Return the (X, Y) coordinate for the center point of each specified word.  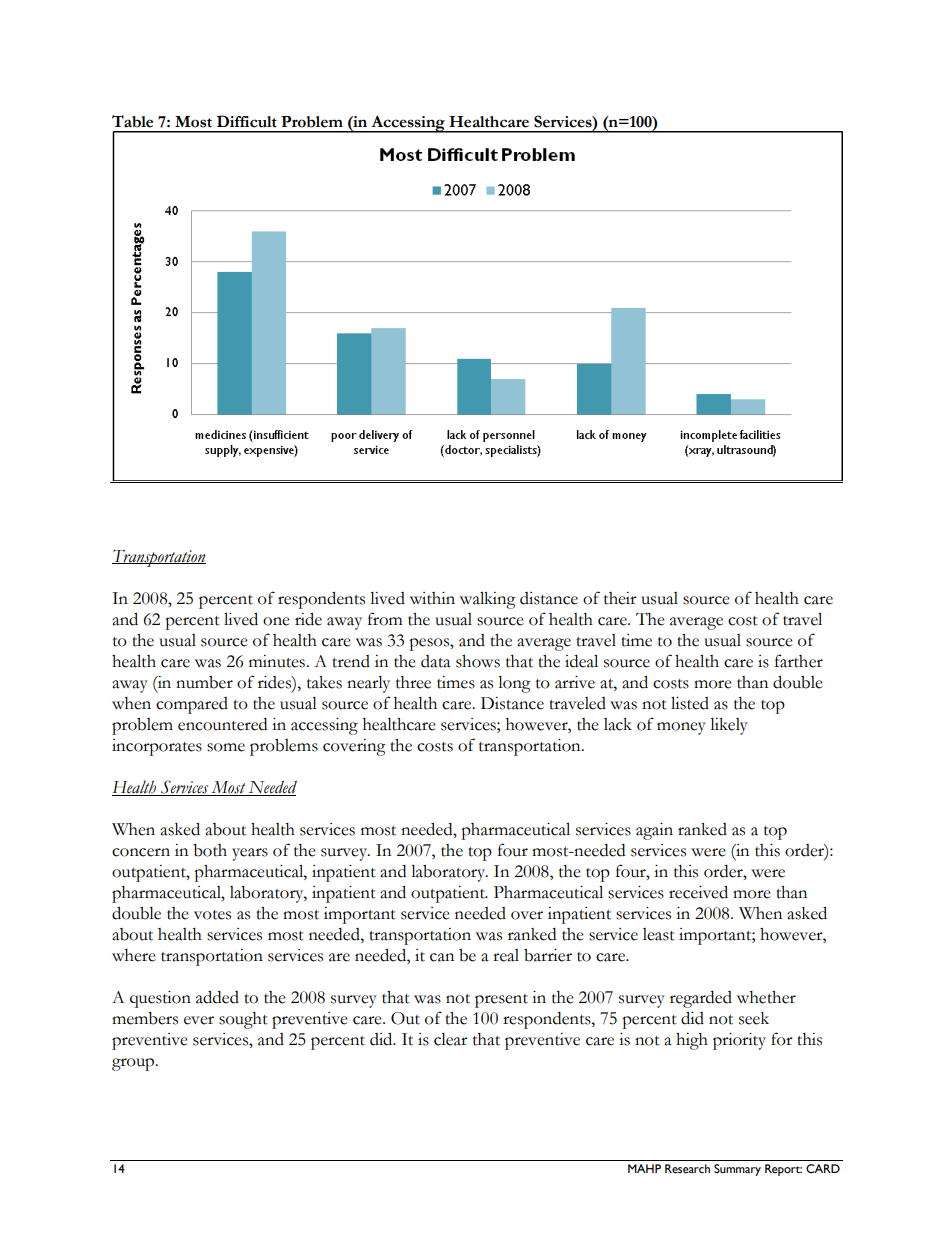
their (620, 598)
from (385, 619)
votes (212, 915)
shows (478, 661)
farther (799, 661)
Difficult (247, 121)
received (698, 892)
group (134, 1064)
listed (690, 703)
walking (488, 600)
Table (132, 121)
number (204, 682)
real (506, 955)
